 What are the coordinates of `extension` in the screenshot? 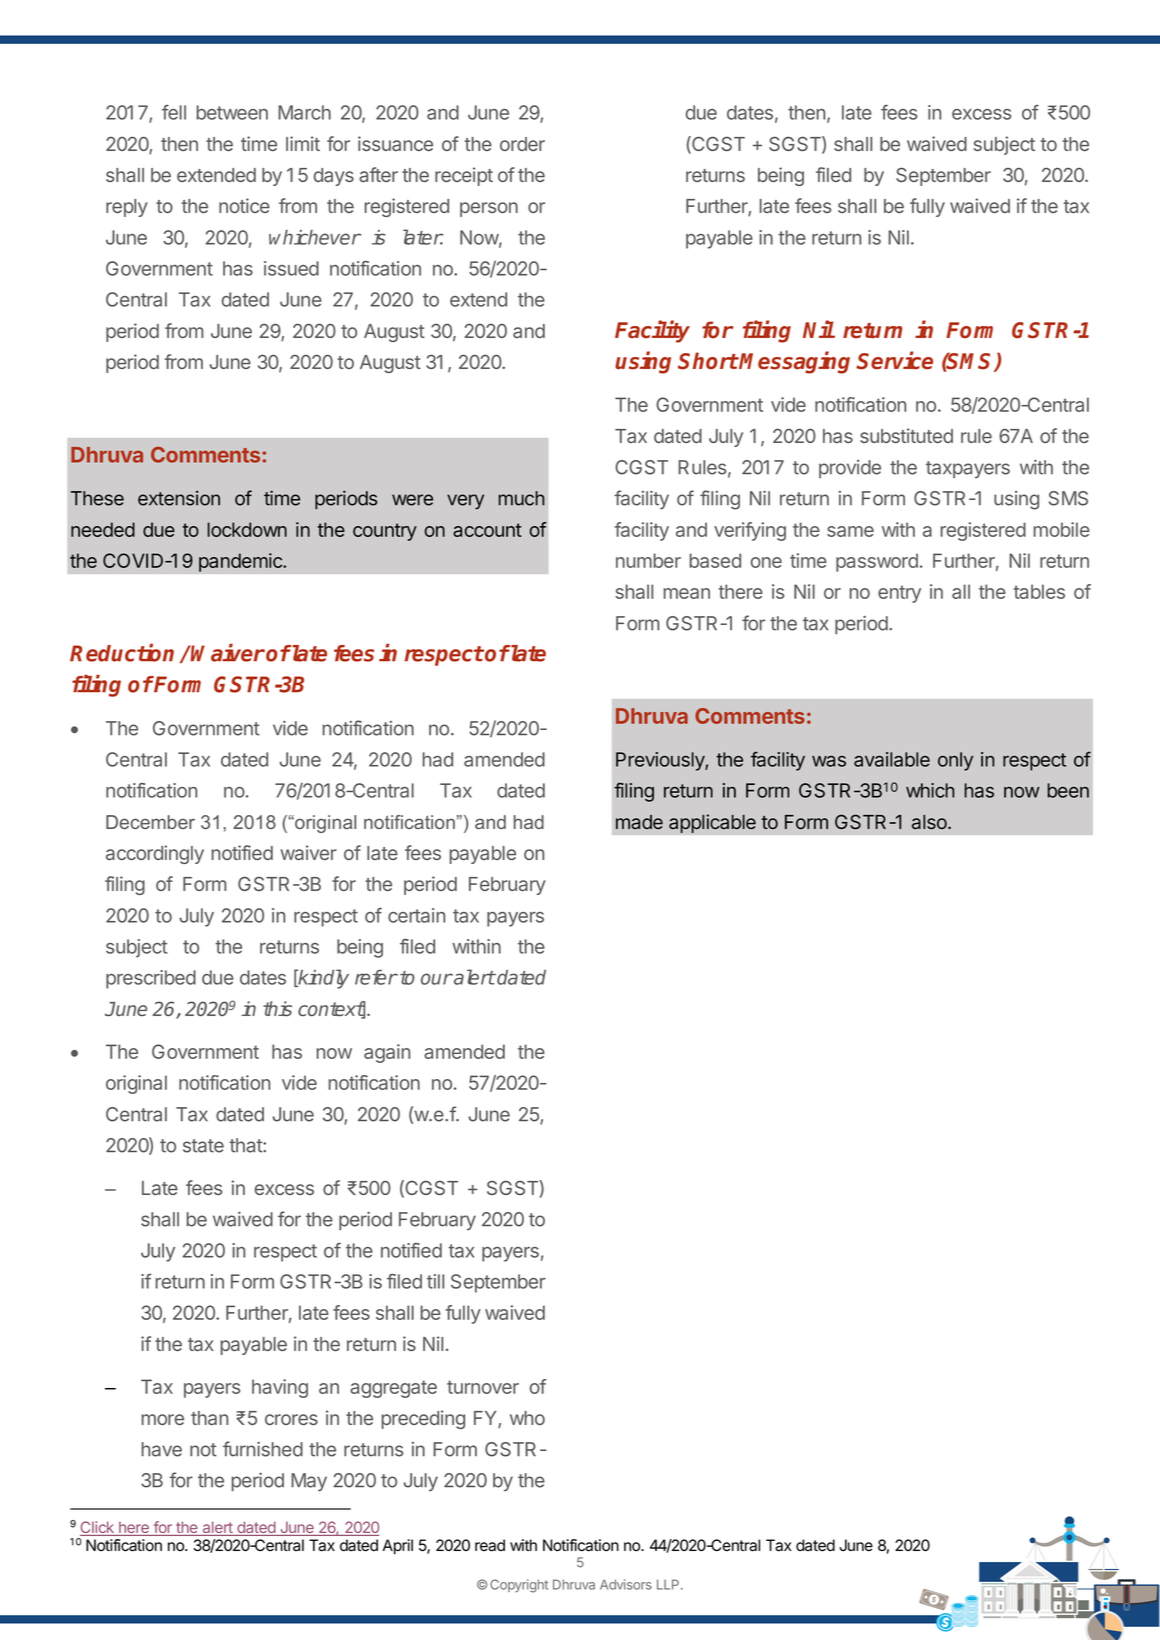 It's located at (179, 498).
